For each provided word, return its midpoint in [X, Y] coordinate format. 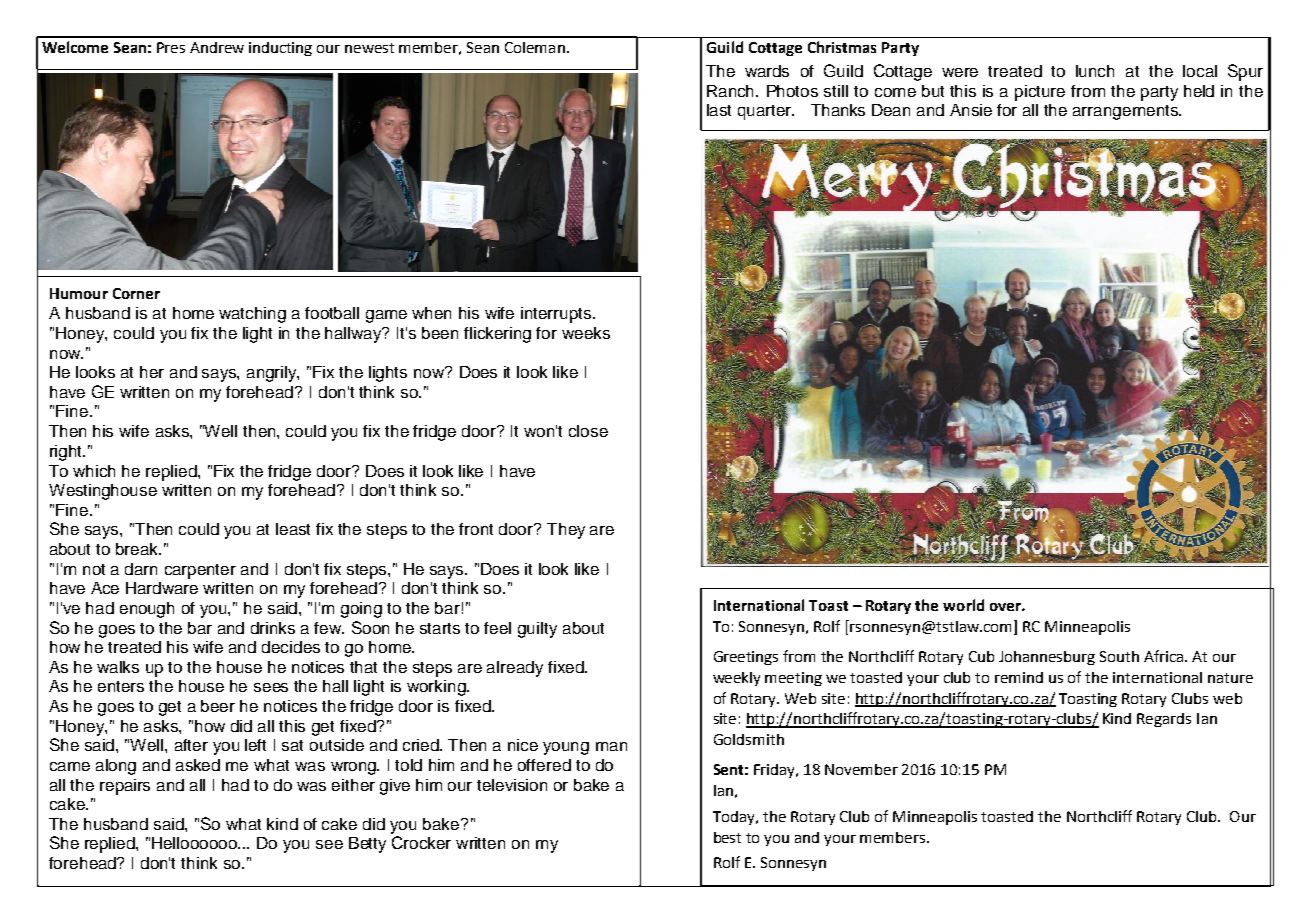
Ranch [732, 91]
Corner [136, 293]
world [963, 605]
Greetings [746, 658]
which [94, 471]
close [588, 431]
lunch [1095, 71]
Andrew [217, 47]
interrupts [557, 315]
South [1119, 656]
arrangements [1126, 112]
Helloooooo [196, 843]
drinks [273, 628]
